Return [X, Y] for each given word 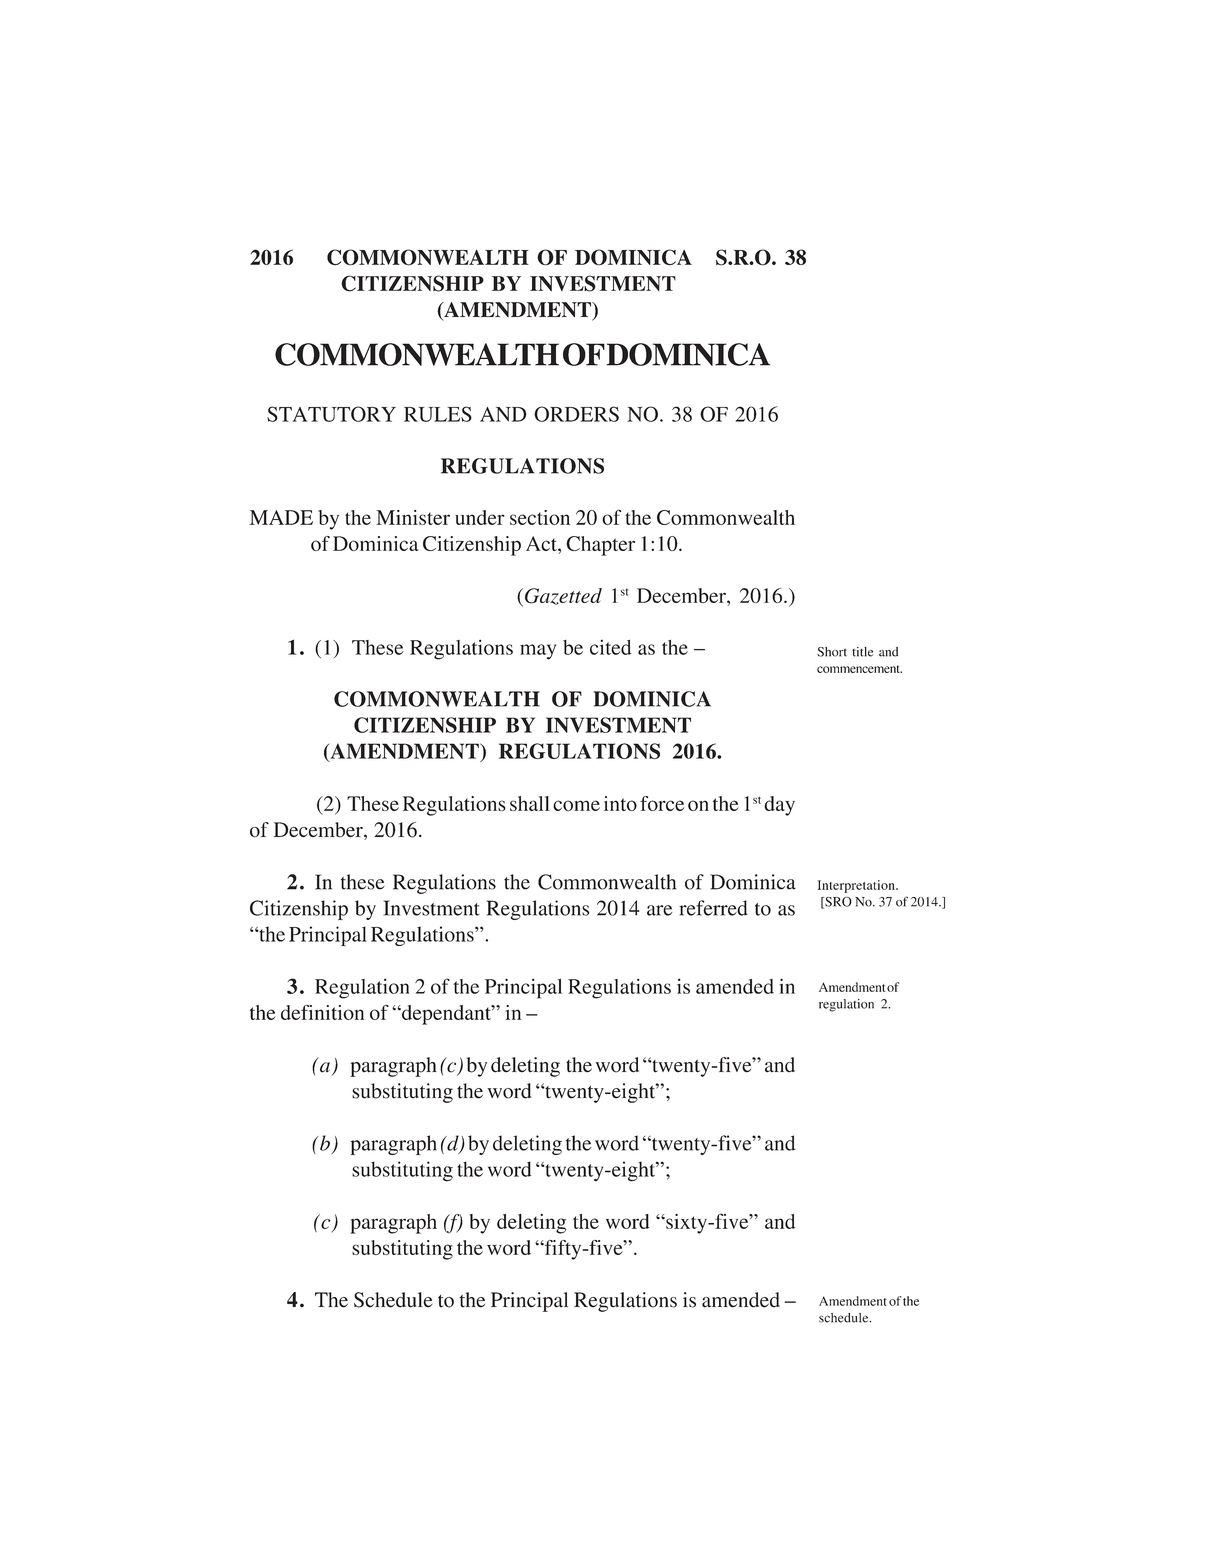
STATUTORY [331, 414]
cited [611, 647]
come [576, 805]
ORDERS [576, 414]
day [779, 806]
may [538, 652]
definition [322, 1012]
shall [529, 803]
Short [832, 652]
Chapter [600, 546]
